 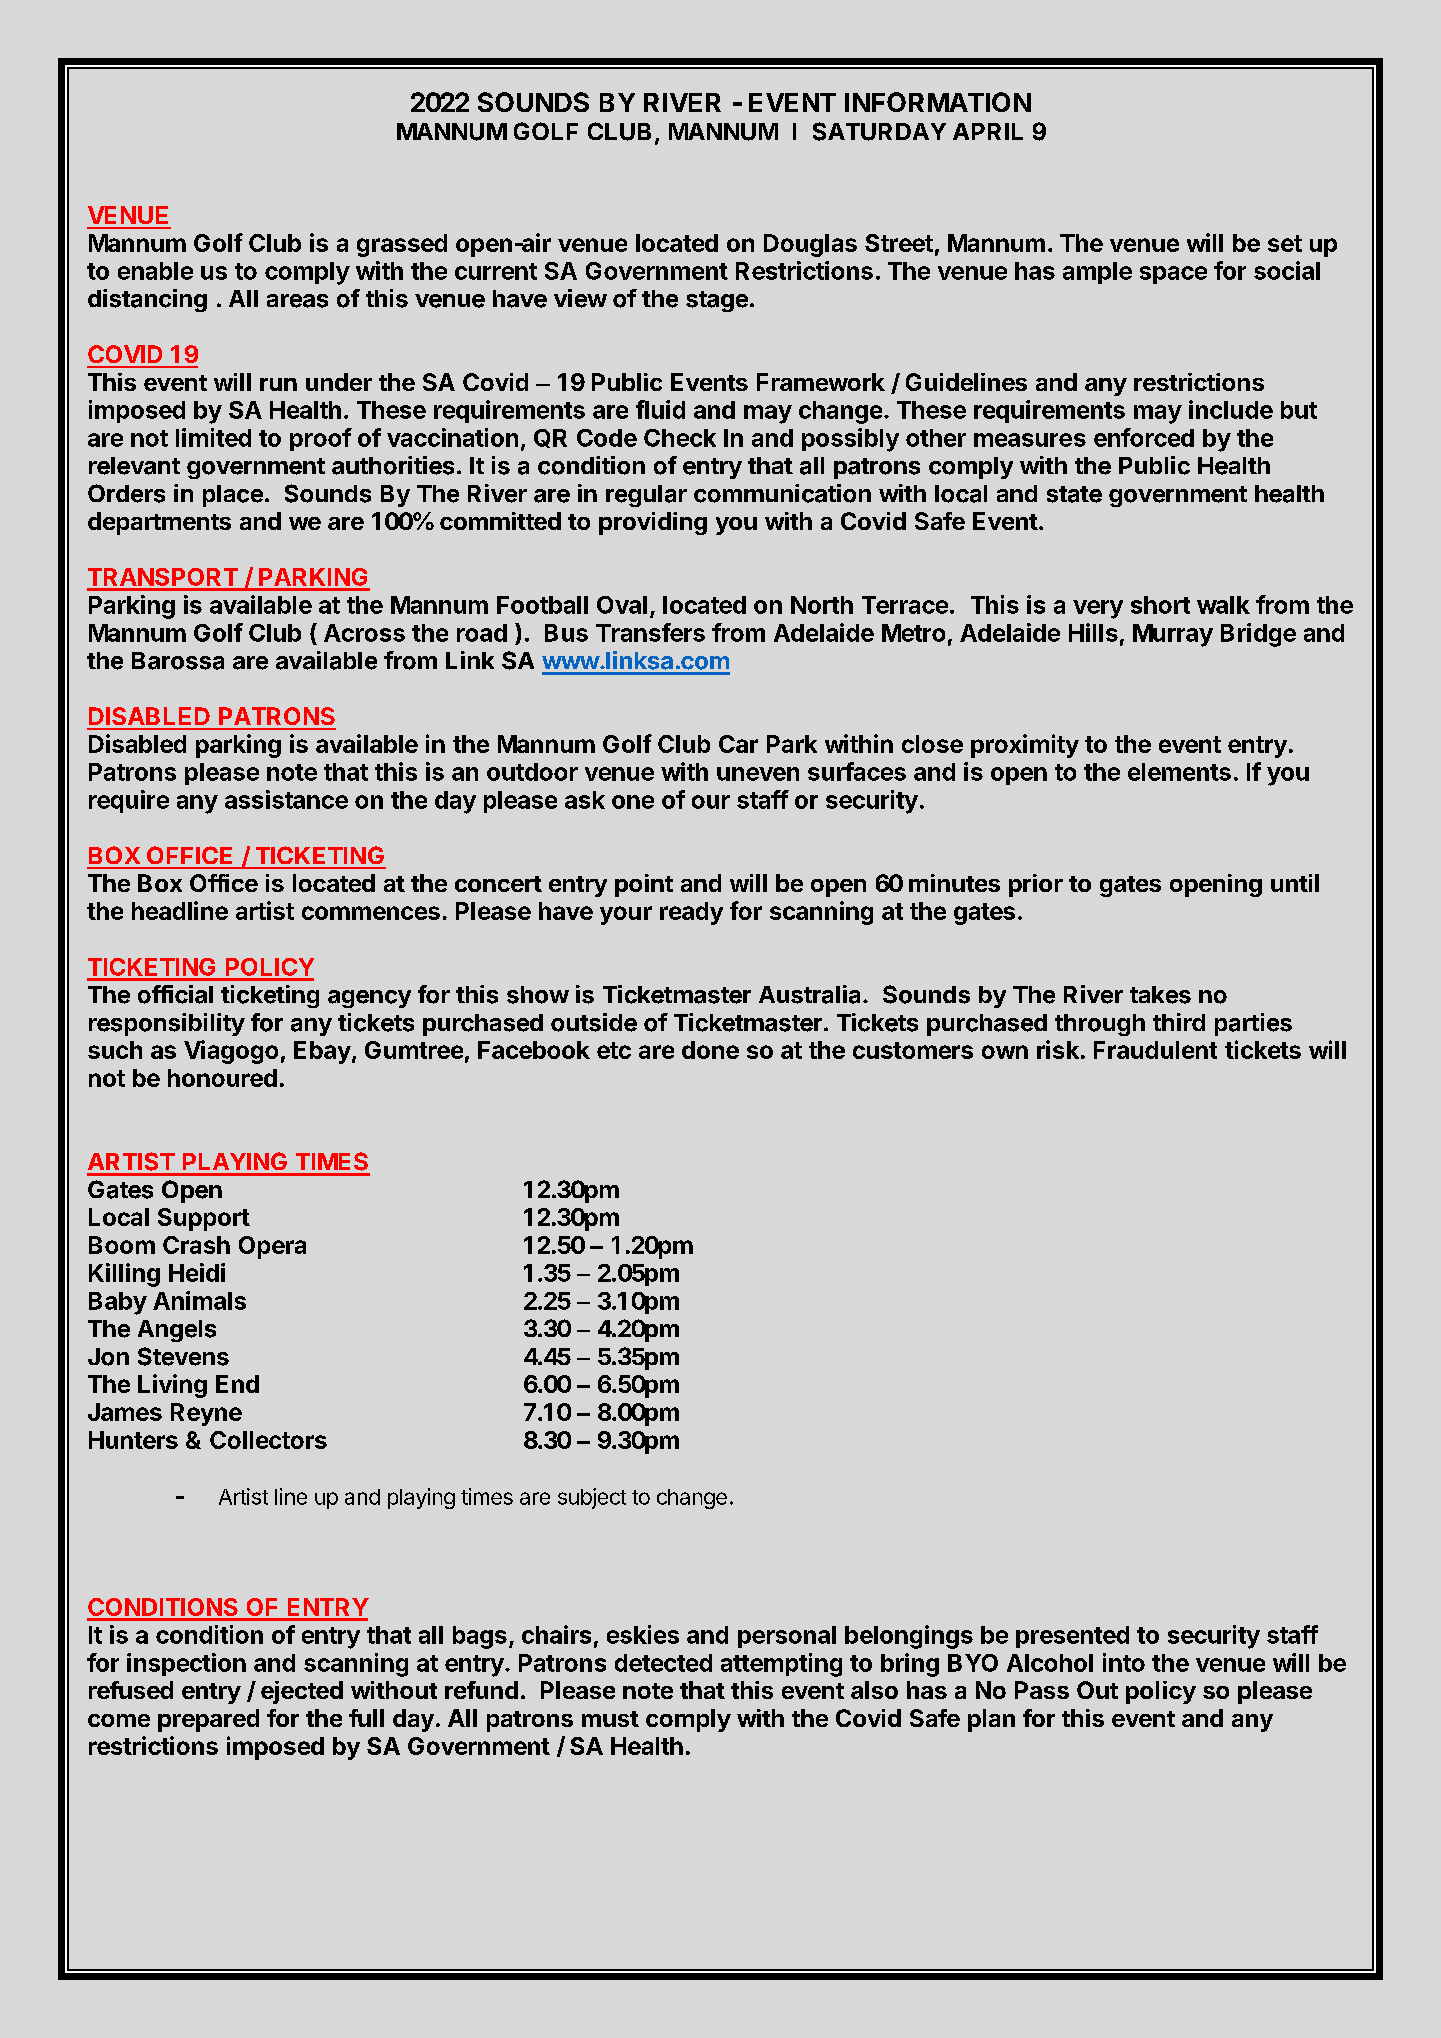 What do you see at coordinates (302, 1692) in the page?
I see `ejected` at bounding box center [302, 1692].
